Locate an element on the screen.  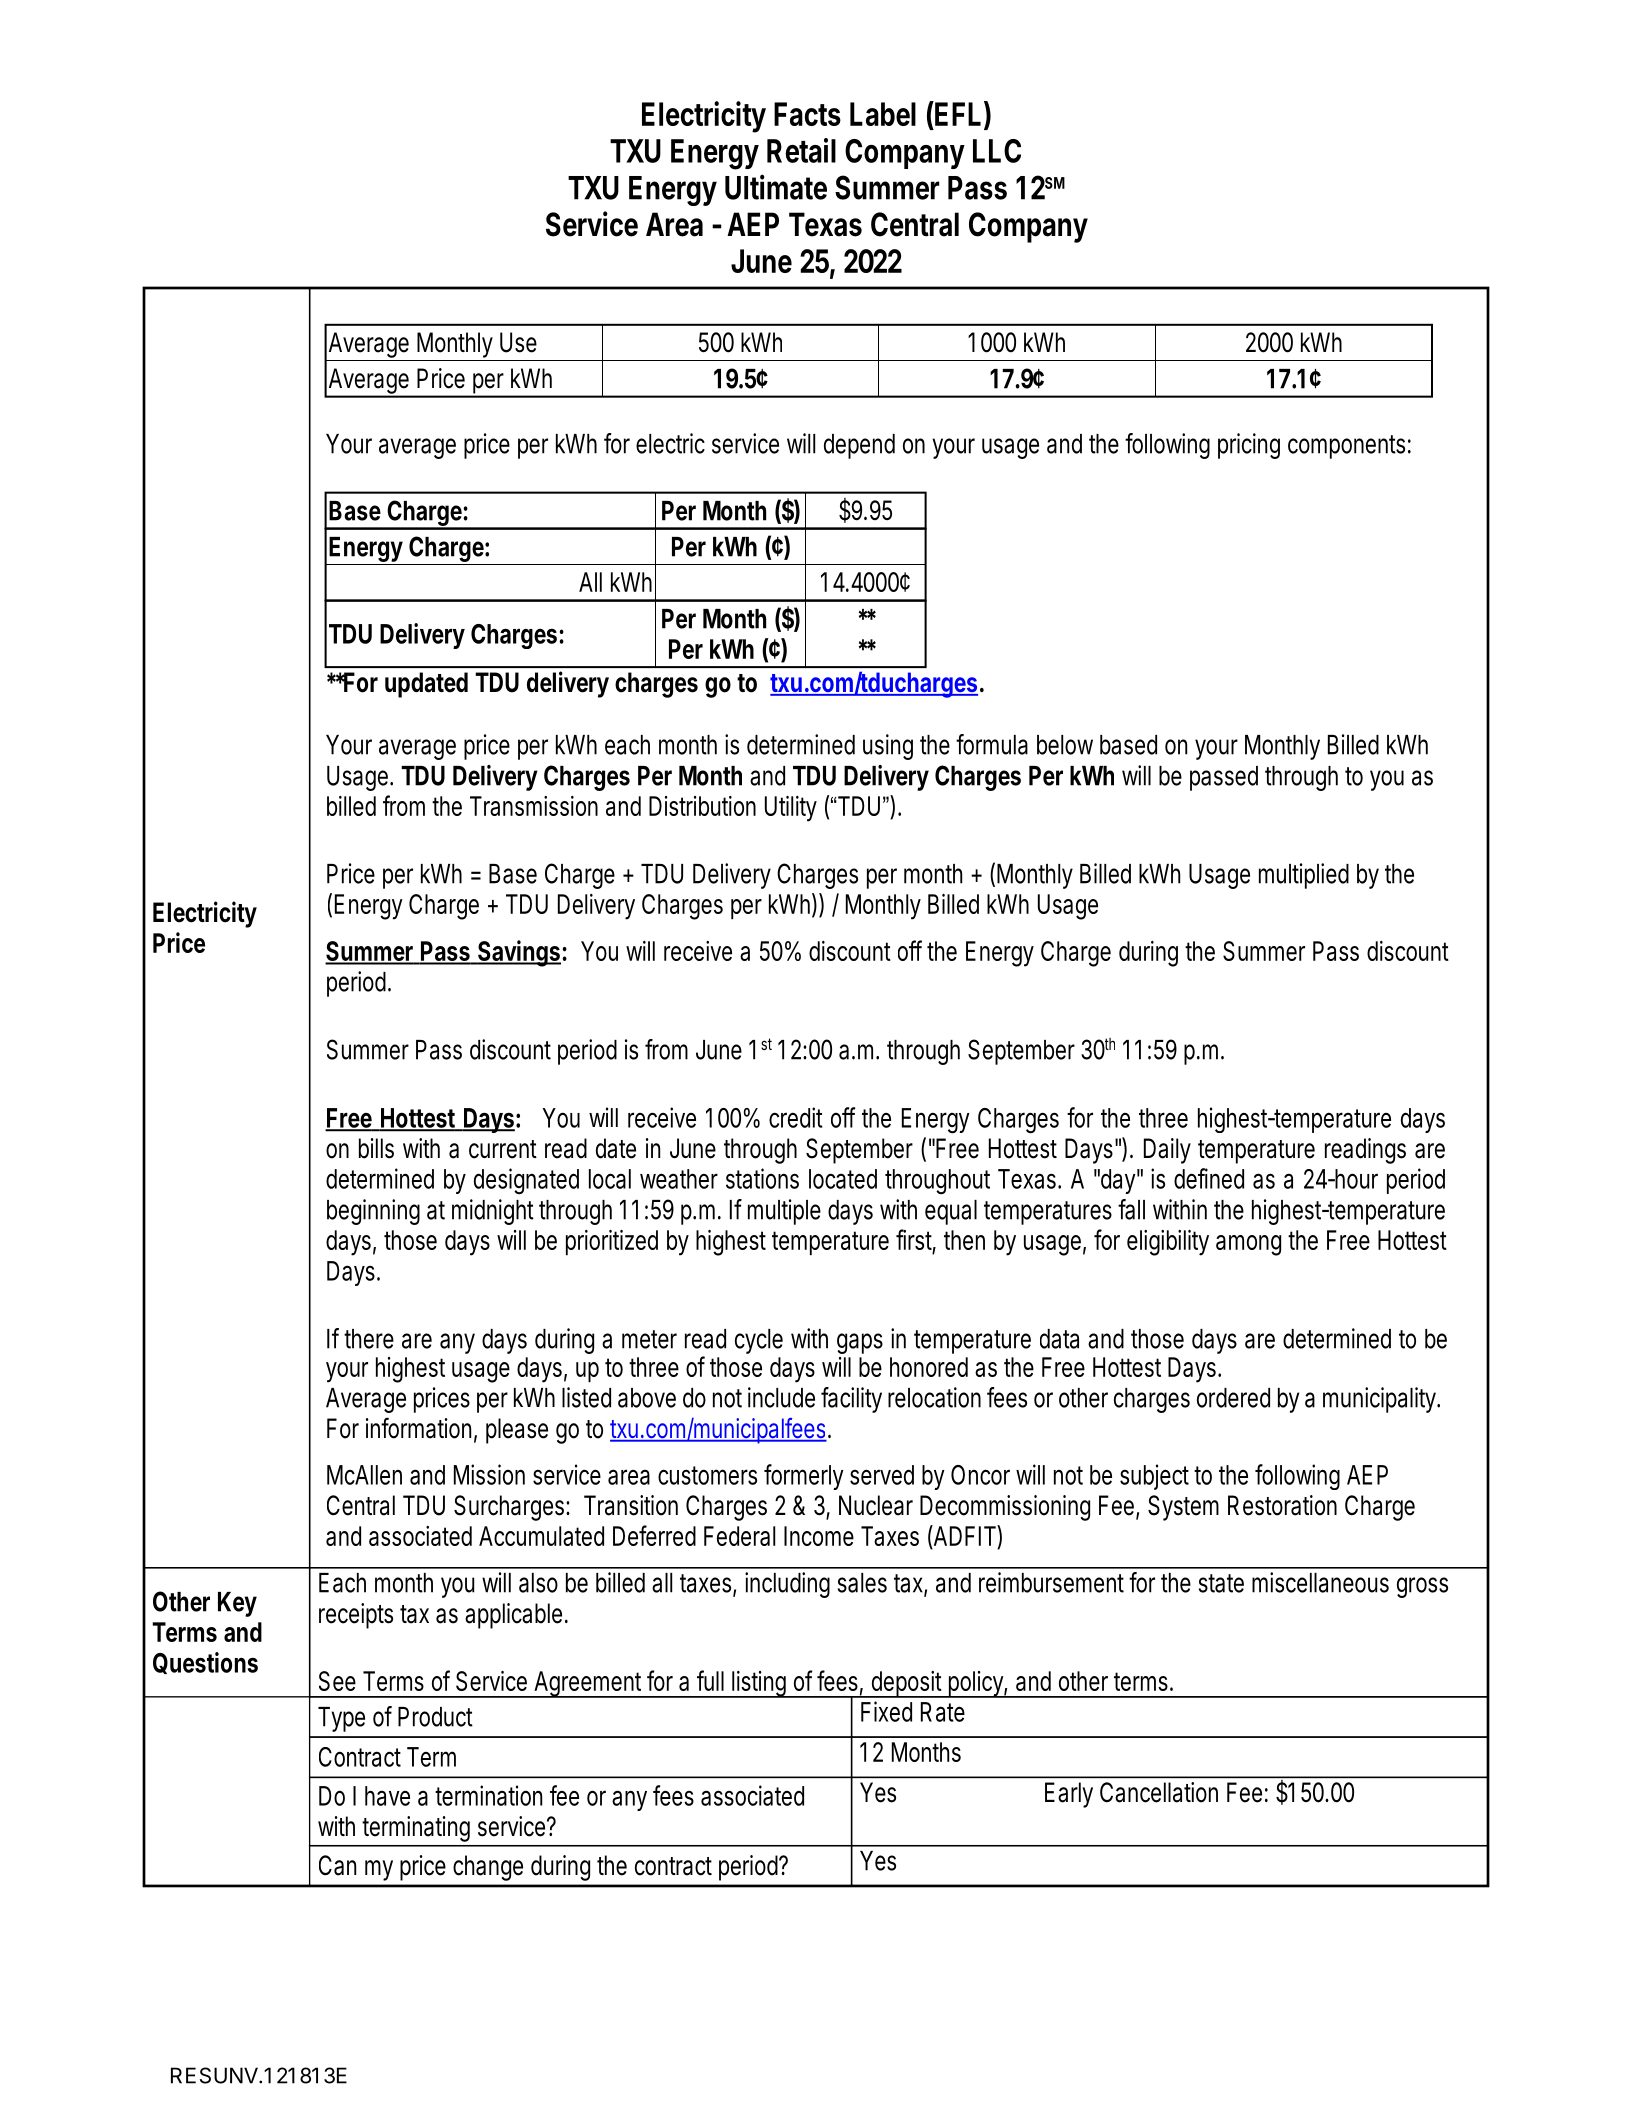
beginning is located at coordinates (373, 1212).
